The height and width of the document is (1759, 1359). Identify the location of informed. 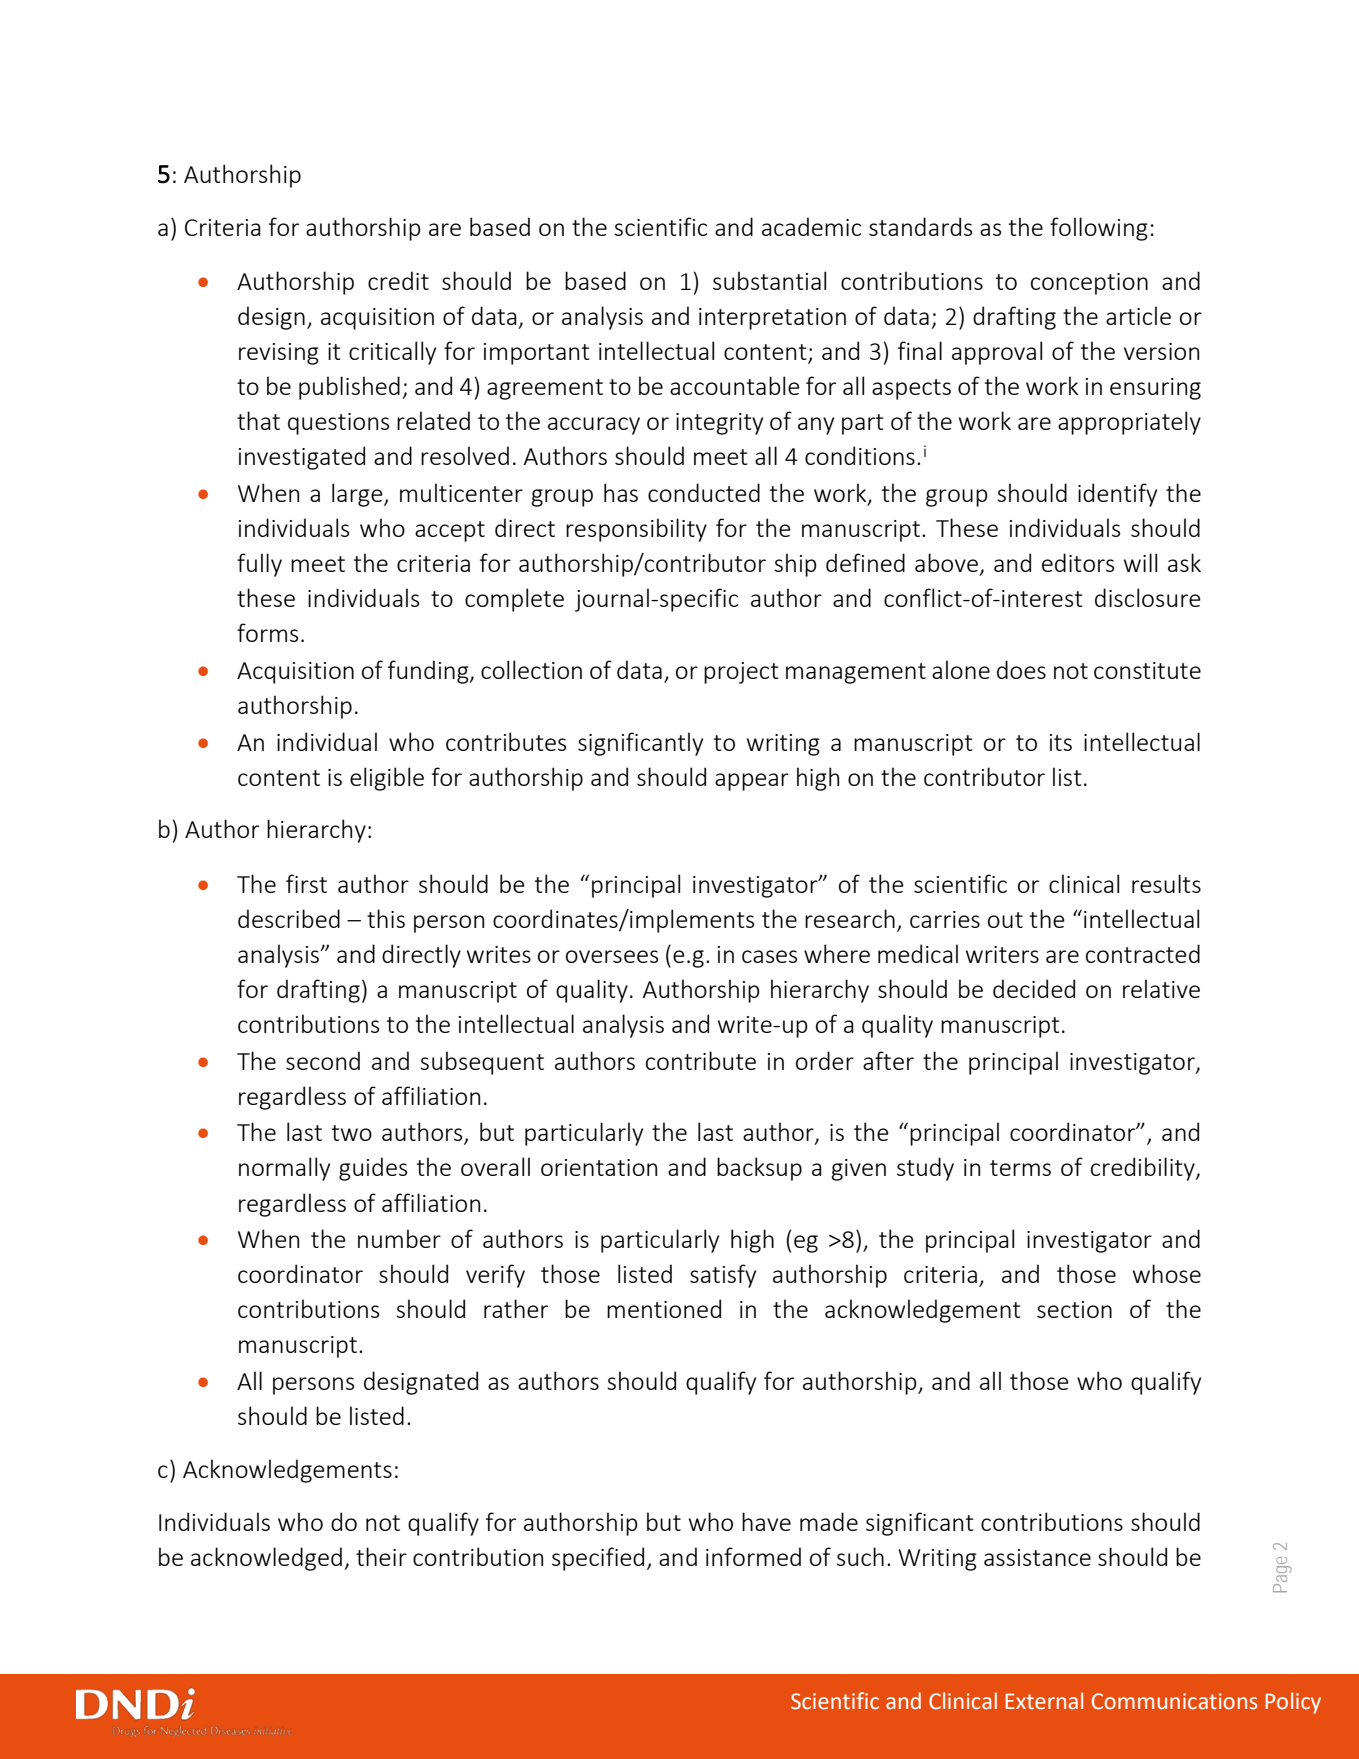
(753, 1556).
